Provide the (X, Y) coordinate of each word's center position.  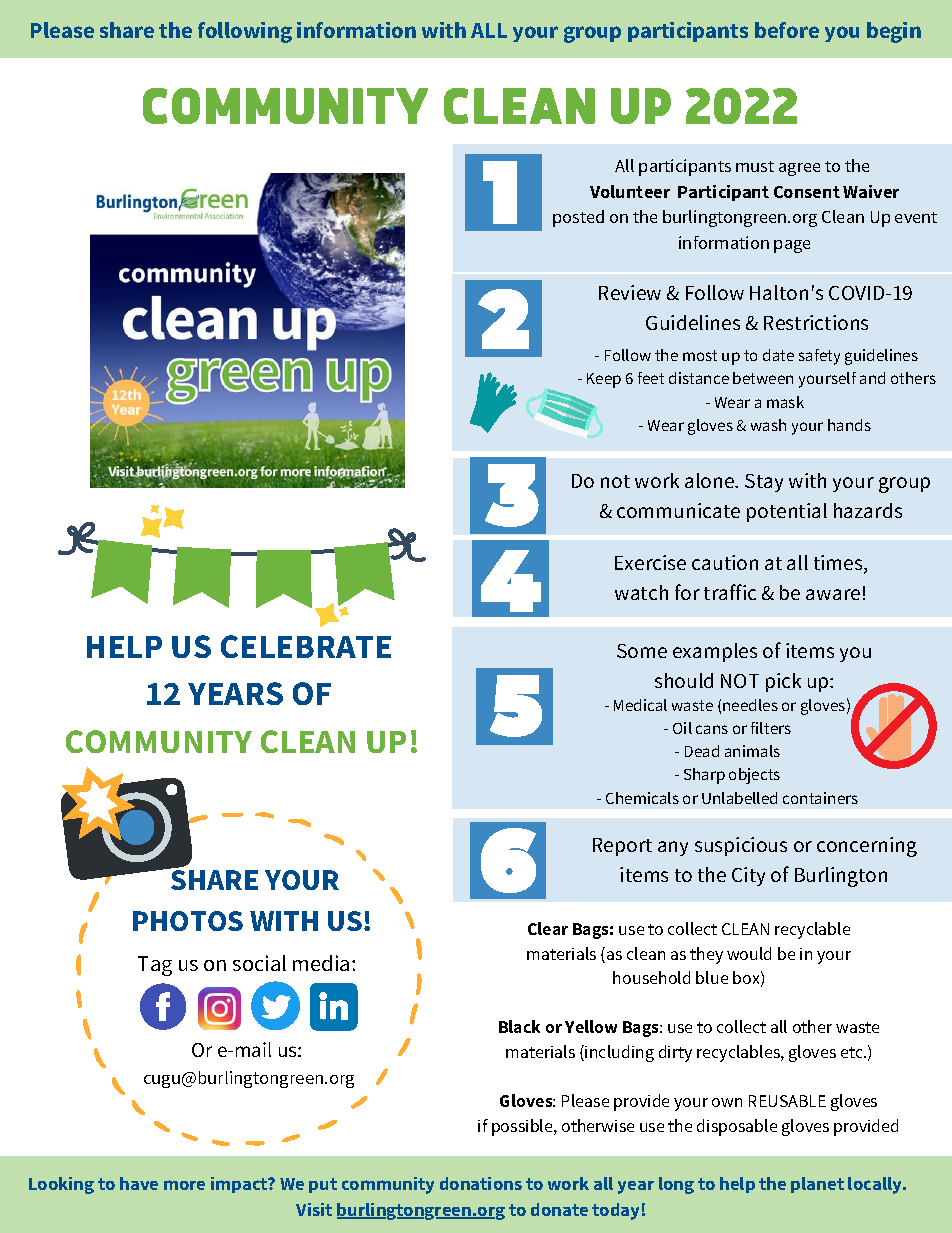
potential (787, 512)
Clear (548, 928)
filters (771, 728)
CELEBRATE (306, 646)
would (749, 953)
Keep (604, 380)
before (787, 30)
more (184, 1185)
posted (578, 218)
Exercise (650, 562)
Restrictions (816, 322)
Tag (155, 966)
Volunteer (630, 191)
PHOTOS (188, 921)
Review (630, 292)
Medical (640, 705)
